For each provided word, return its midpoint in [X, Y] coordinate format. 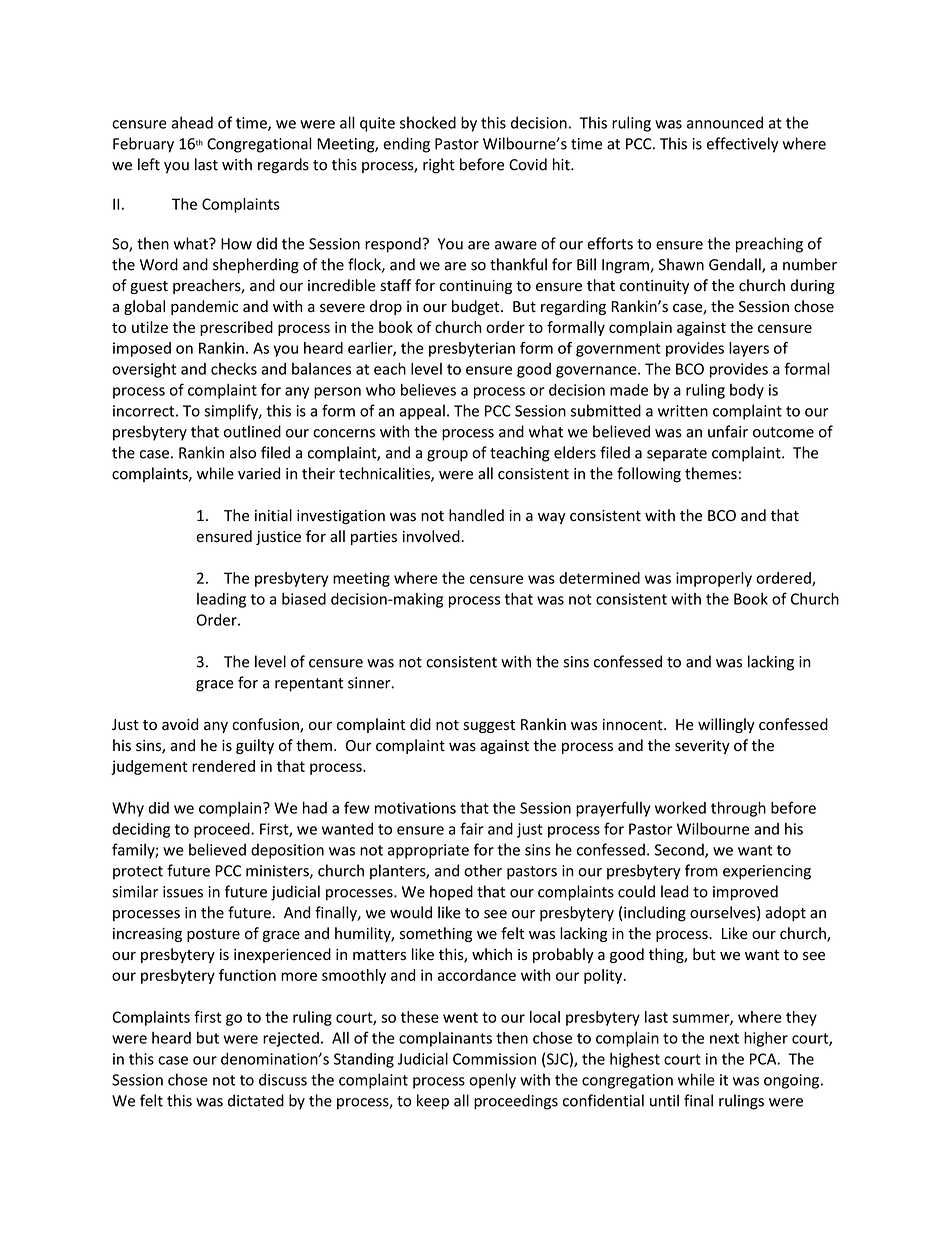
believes [428, 389]
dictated [256, 1100]
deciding [141, 830]
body [747, 391]
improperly [714, 579]
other [483, 870]
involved [432, 536]
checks [234, 368]
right [439, 166]
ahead [192, 122]
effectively [742, 145]
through [738, 809]
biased [304, 599]
